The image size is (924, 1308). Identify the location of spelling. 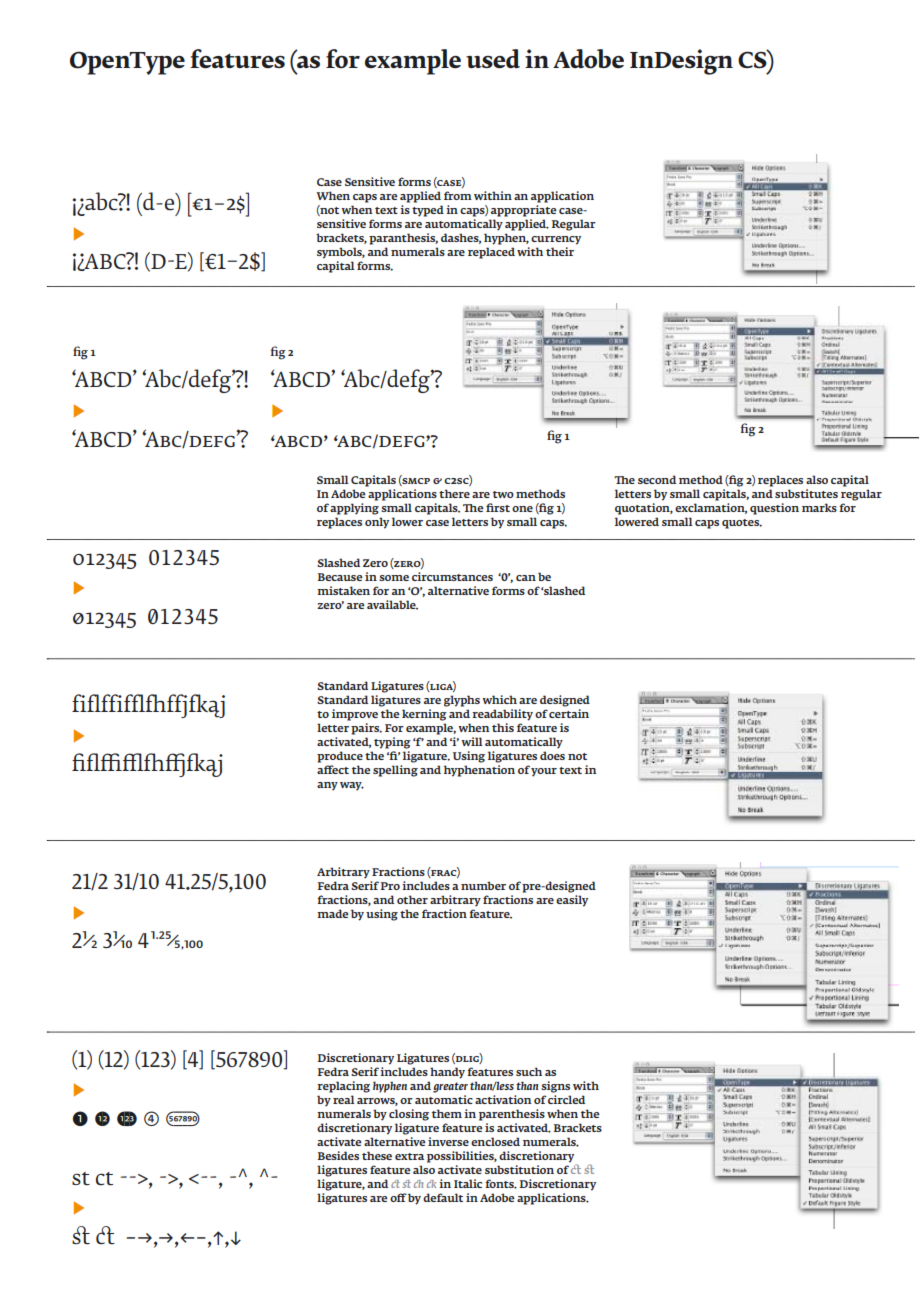
(395, 771).
